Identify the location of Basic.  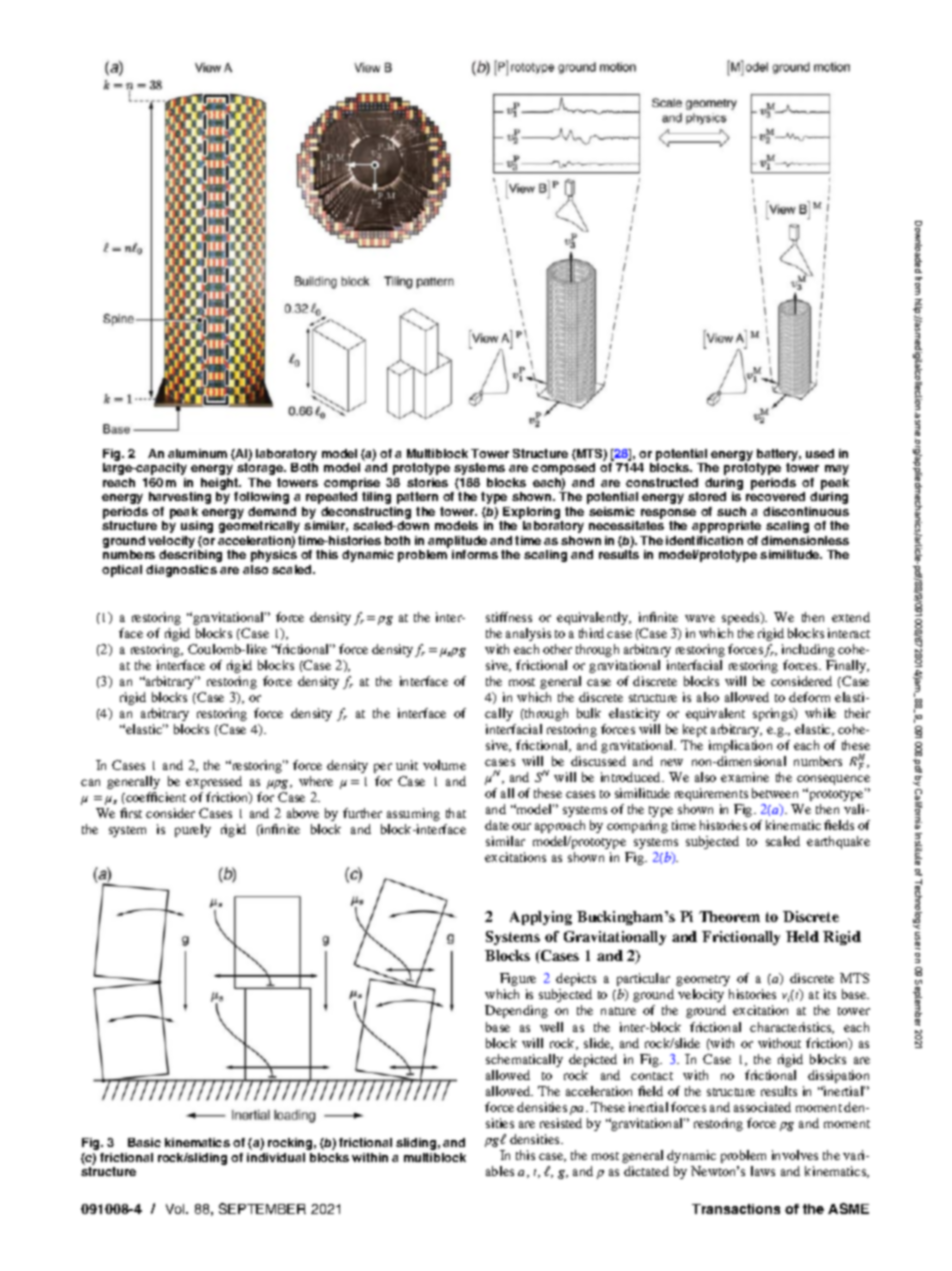
(144, 1142).
